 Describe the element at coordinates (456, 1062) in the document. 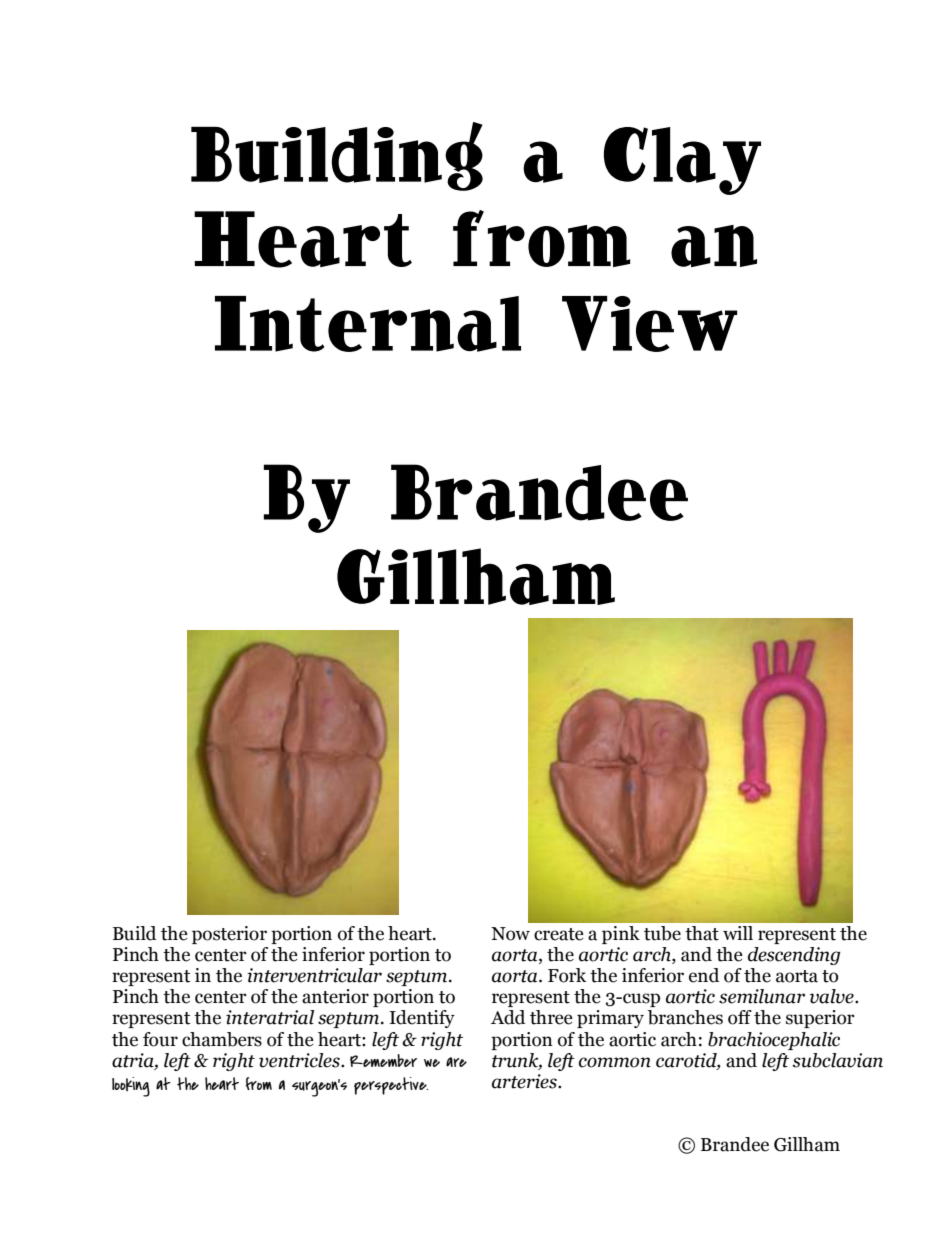

I see `are` at that location.
